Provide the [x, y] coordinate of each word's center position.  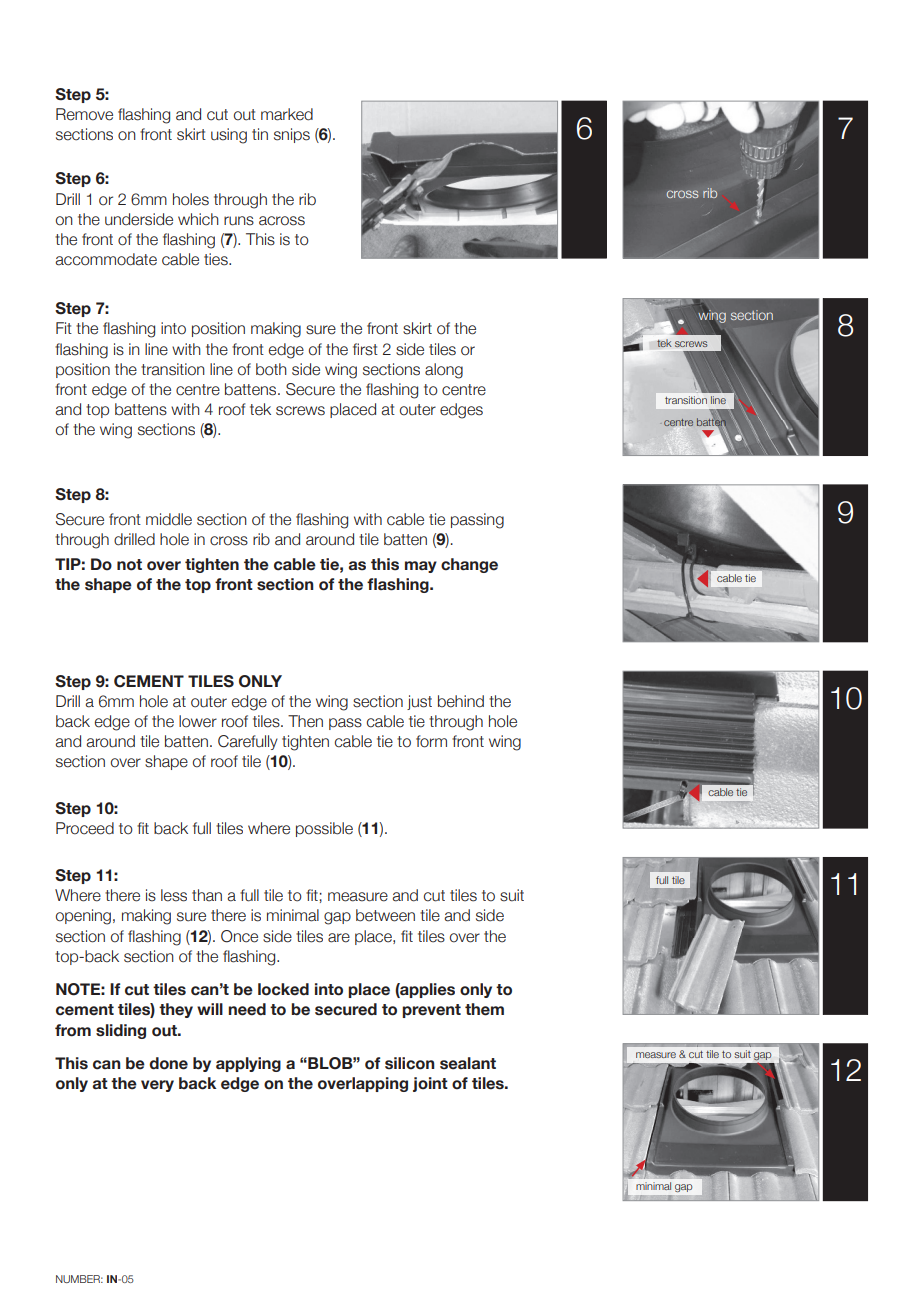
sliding [121, 1031]
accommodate [106, 259]
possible [324, 829]
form [431, 741]
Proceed [85, 828]
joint [430, 1084]
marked [287, 114]
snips [292, 135]
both [271, 369]
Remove [84, 114]
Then [305, 721]
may [421, 567]
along [444, 371]
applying [248, 1064]
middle [169, 519]
